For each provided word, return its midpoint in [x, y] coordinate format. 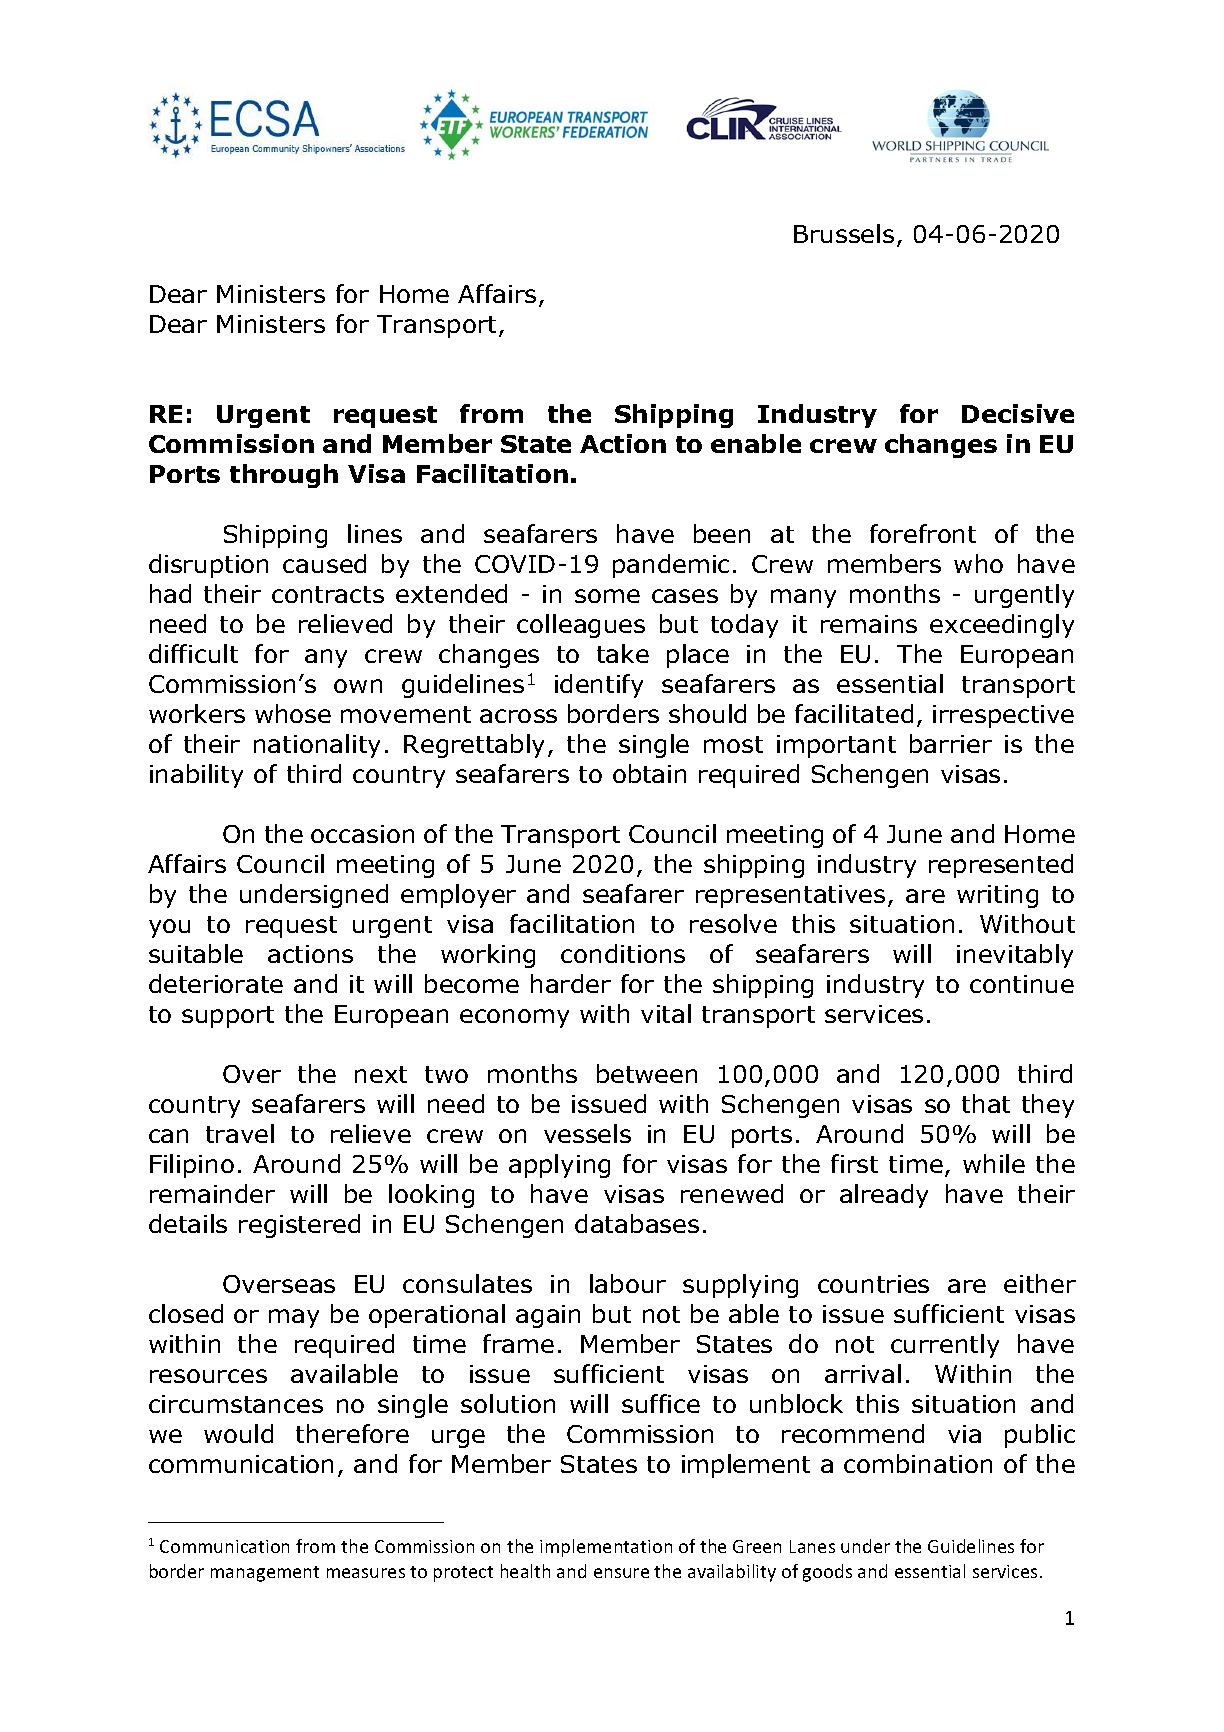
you [169, 928]
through [284, 476]
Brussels [844, 233]
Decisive [1018, 413]
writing [997, 896]
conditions [623, 953]
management [265, 1574]
